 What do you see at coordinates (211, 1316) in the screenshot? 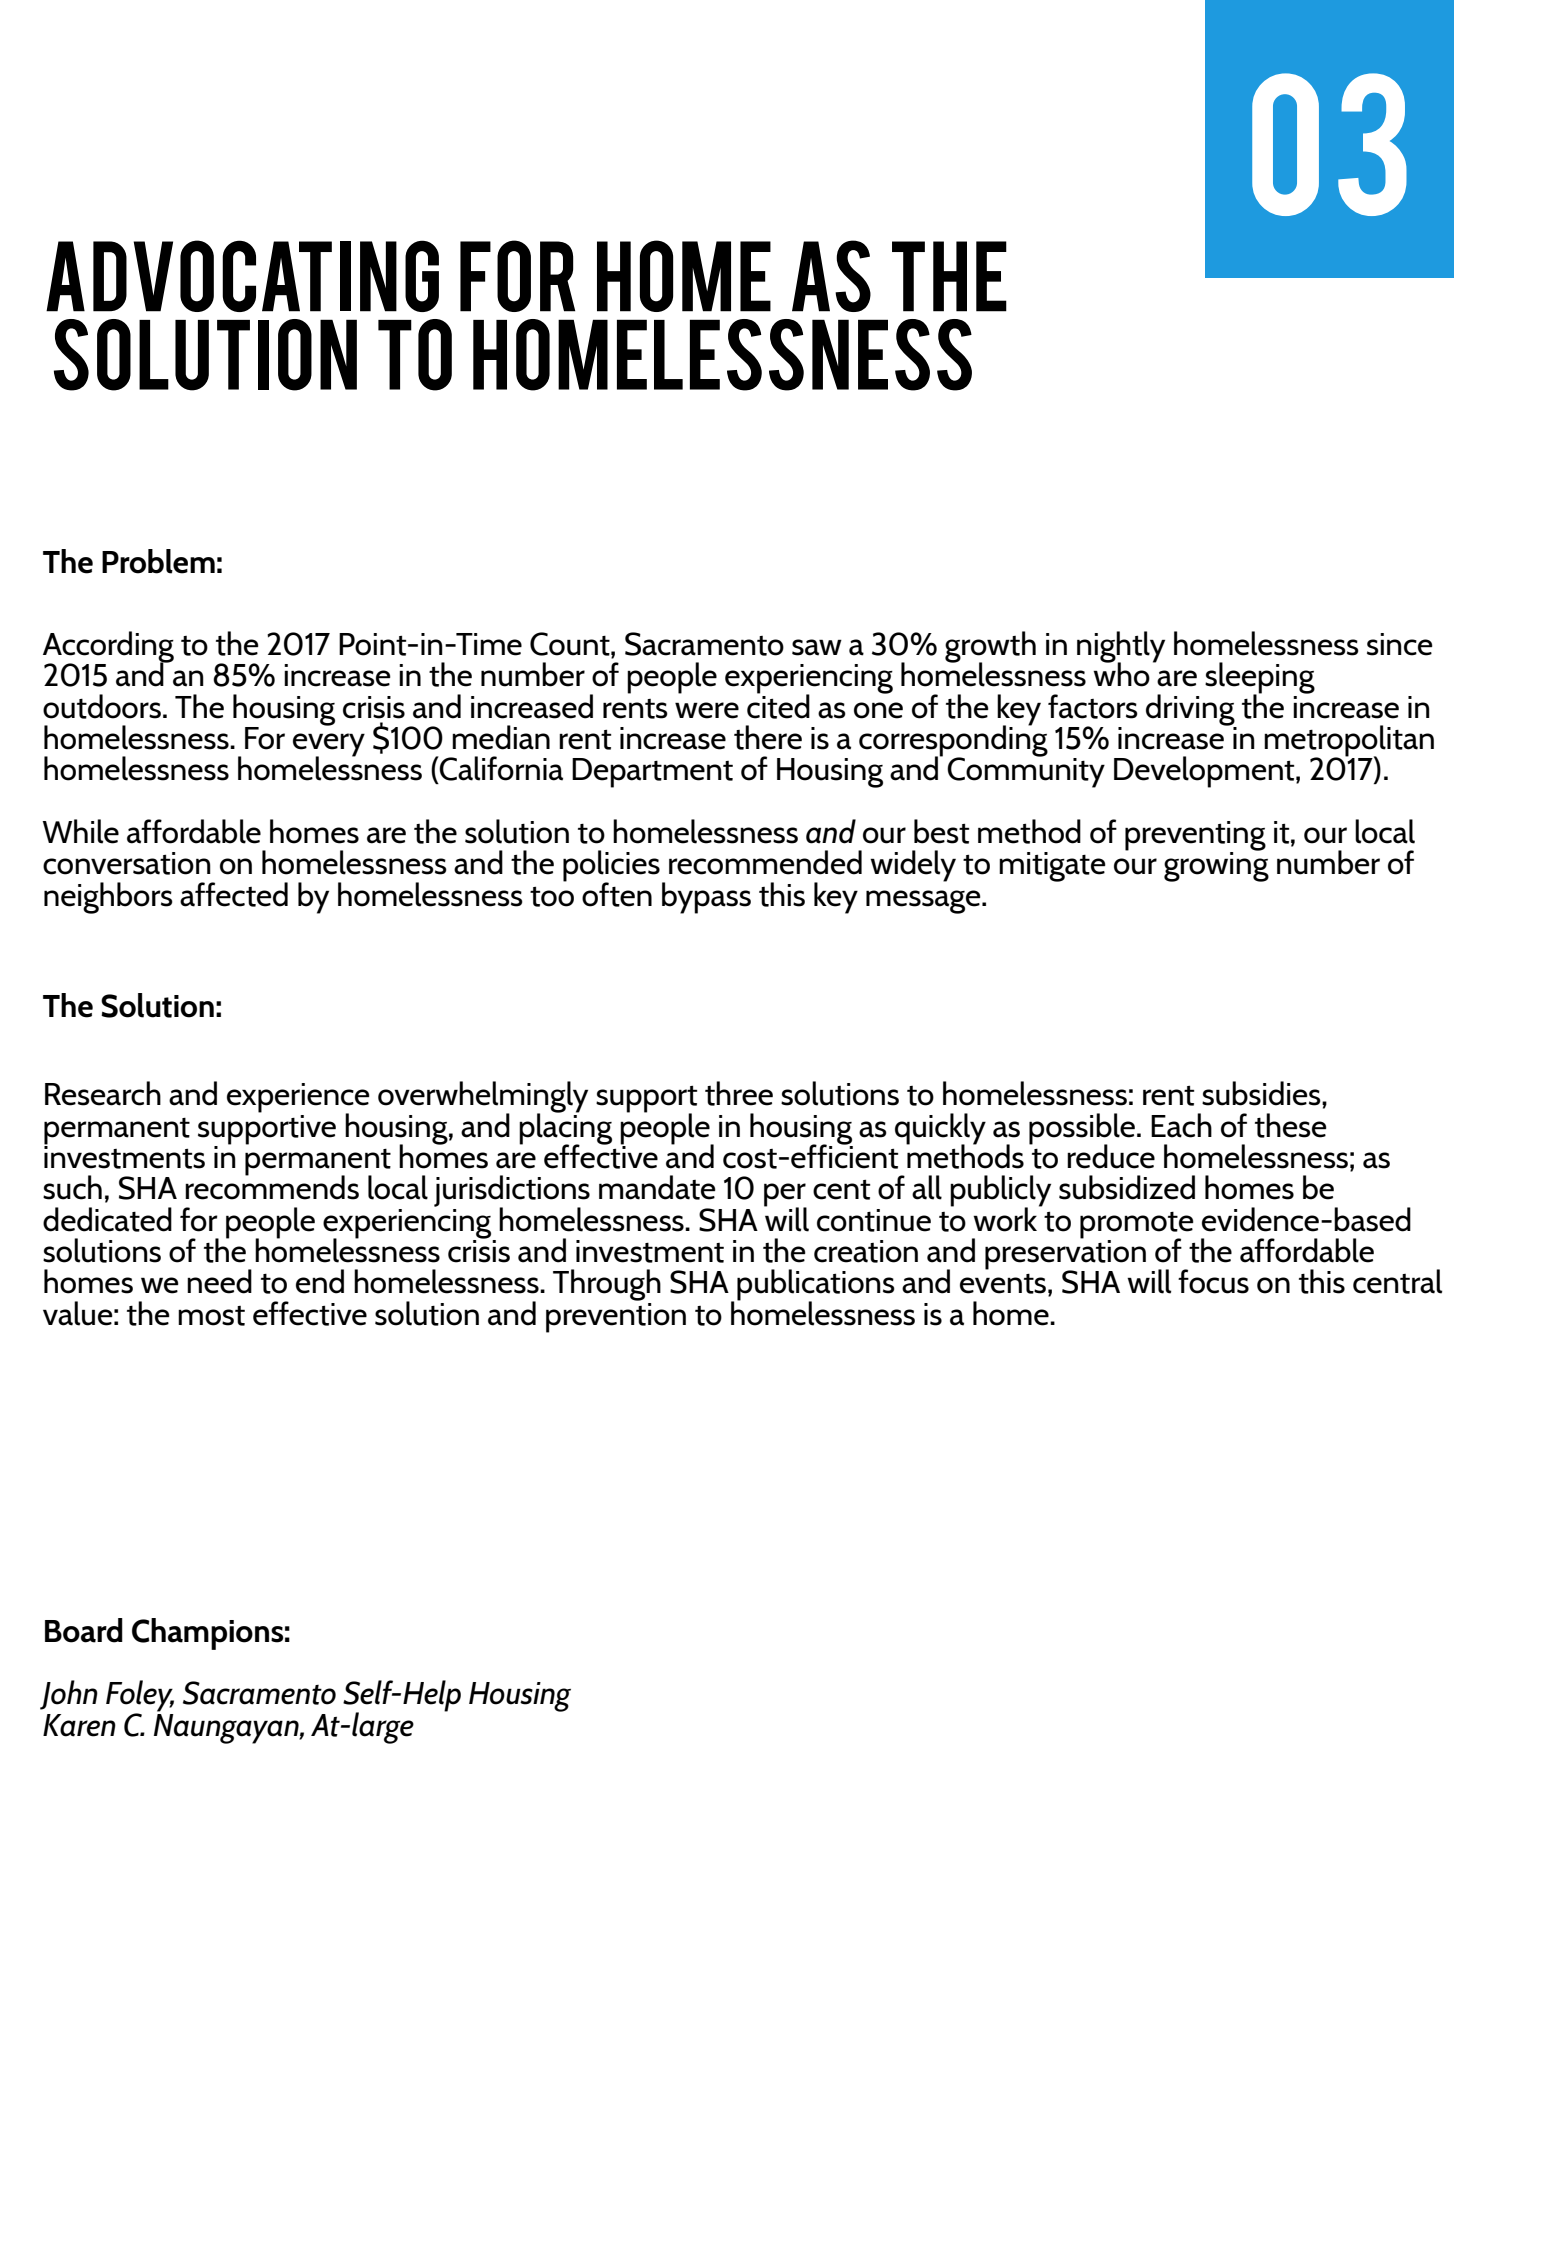
I see `most` at bounding box center [211, 1316].
